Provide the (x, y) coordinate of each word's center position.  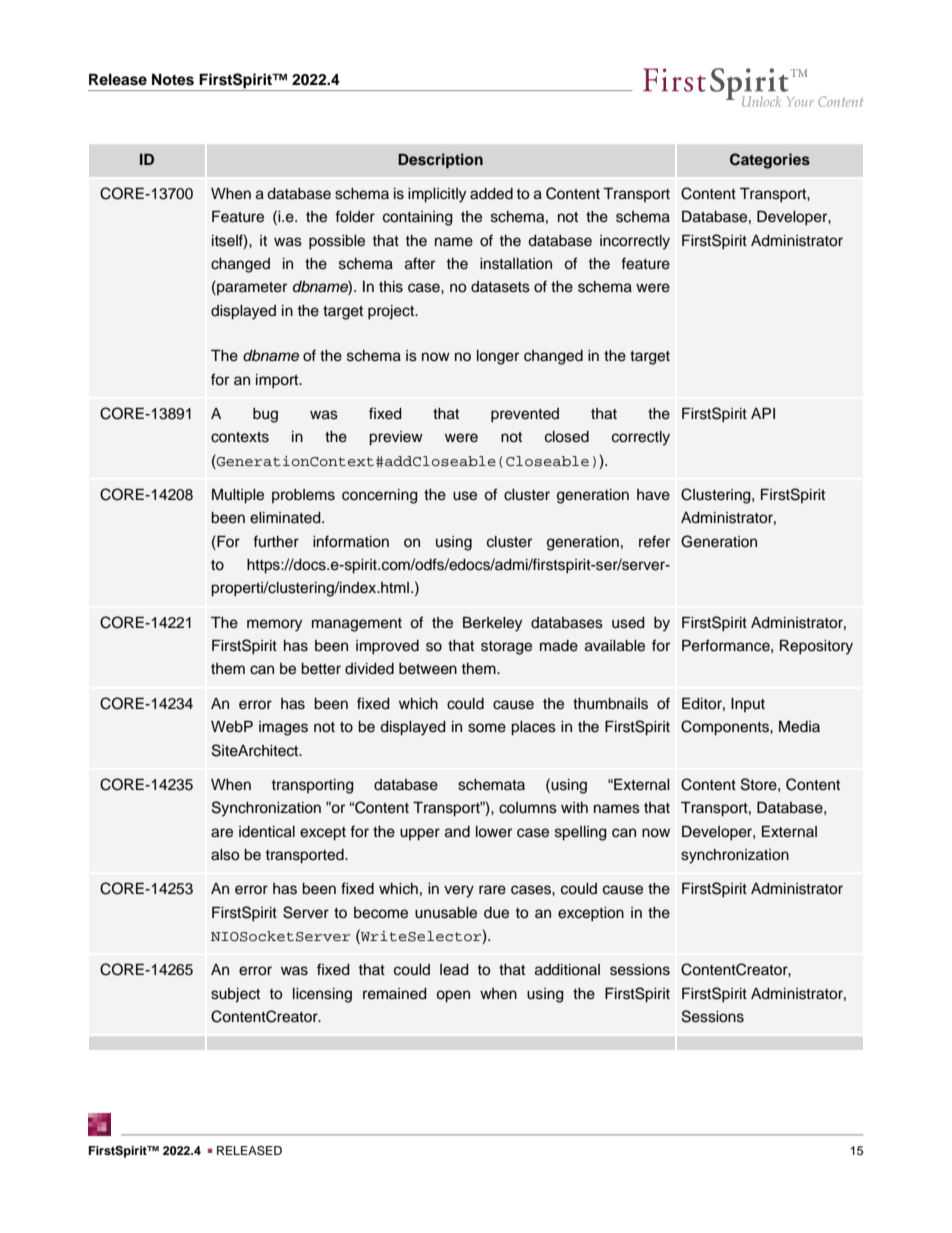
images (283, 728)
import (278, 381)
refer (654, 541)
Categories (770, 161)
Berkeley (492, 624)
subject (235, 995)
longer (498, 357)
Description (440, 161)
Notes (173, 79)
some (487, 728)
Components (726, 728)
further (276, 541)
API (763, 413)
